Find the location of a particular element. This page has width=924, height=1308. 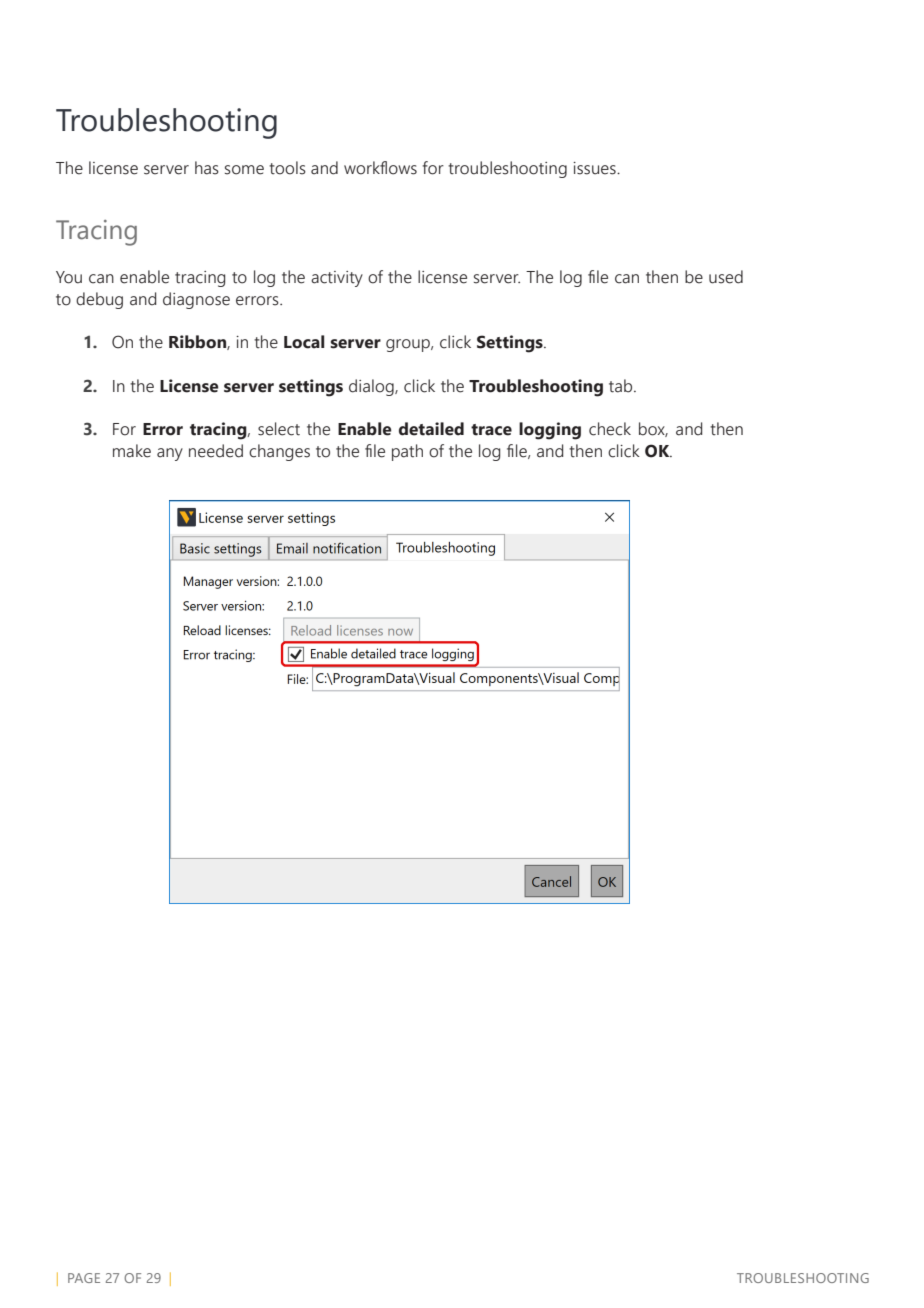

check is located at coordinates (610, 429).
